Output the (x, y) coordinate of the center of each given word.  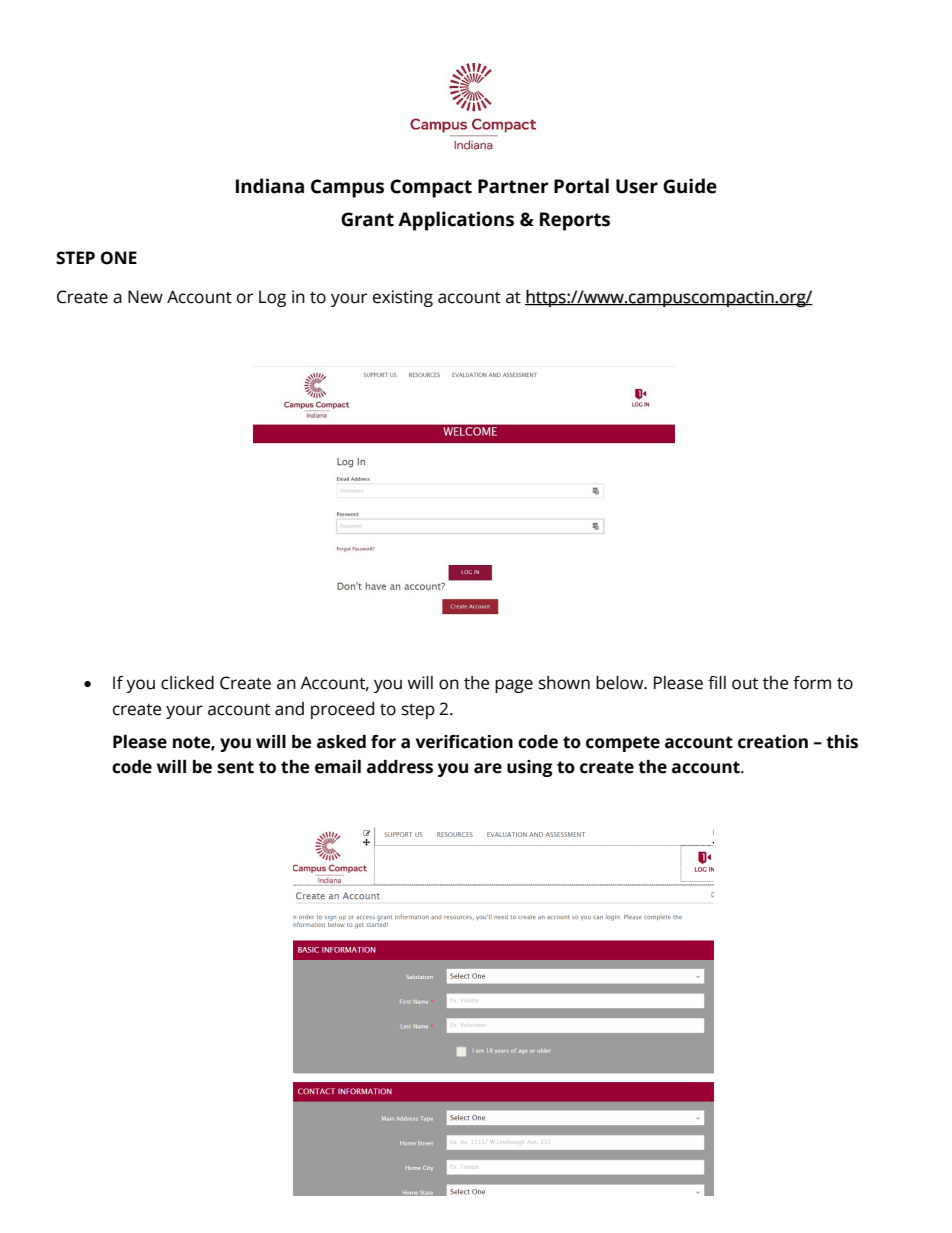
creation (773, 742)
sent (235, 767)
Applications (456, 221)
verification (464, 742)
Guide (690, 186)
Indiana (270, 186)
